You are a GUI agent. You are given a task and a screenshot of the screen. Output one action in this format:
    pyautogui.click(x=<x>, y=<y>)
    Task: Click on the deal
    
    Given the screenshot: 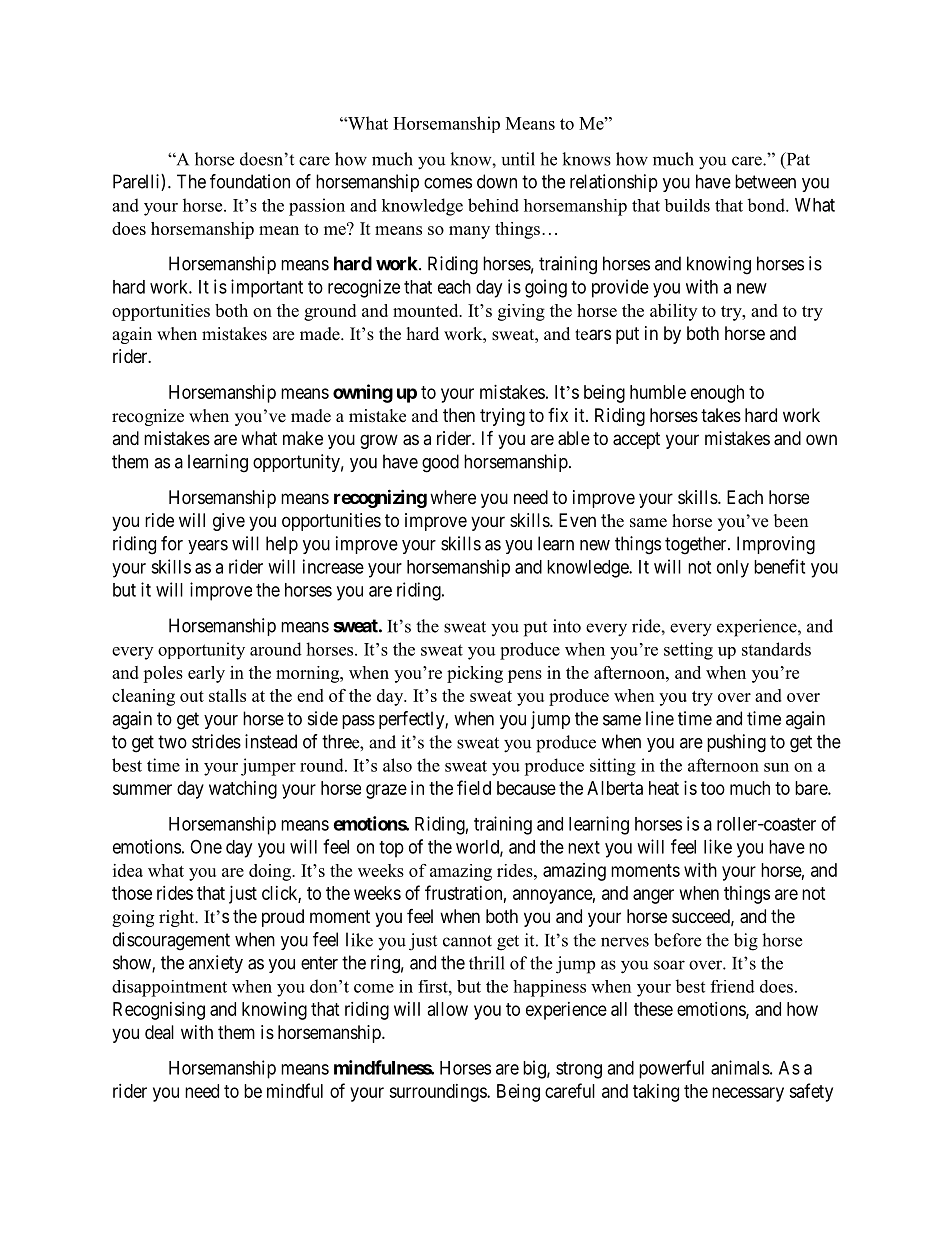 What is the action you would take?
    pyautogui.click(x=159, y=1032)
